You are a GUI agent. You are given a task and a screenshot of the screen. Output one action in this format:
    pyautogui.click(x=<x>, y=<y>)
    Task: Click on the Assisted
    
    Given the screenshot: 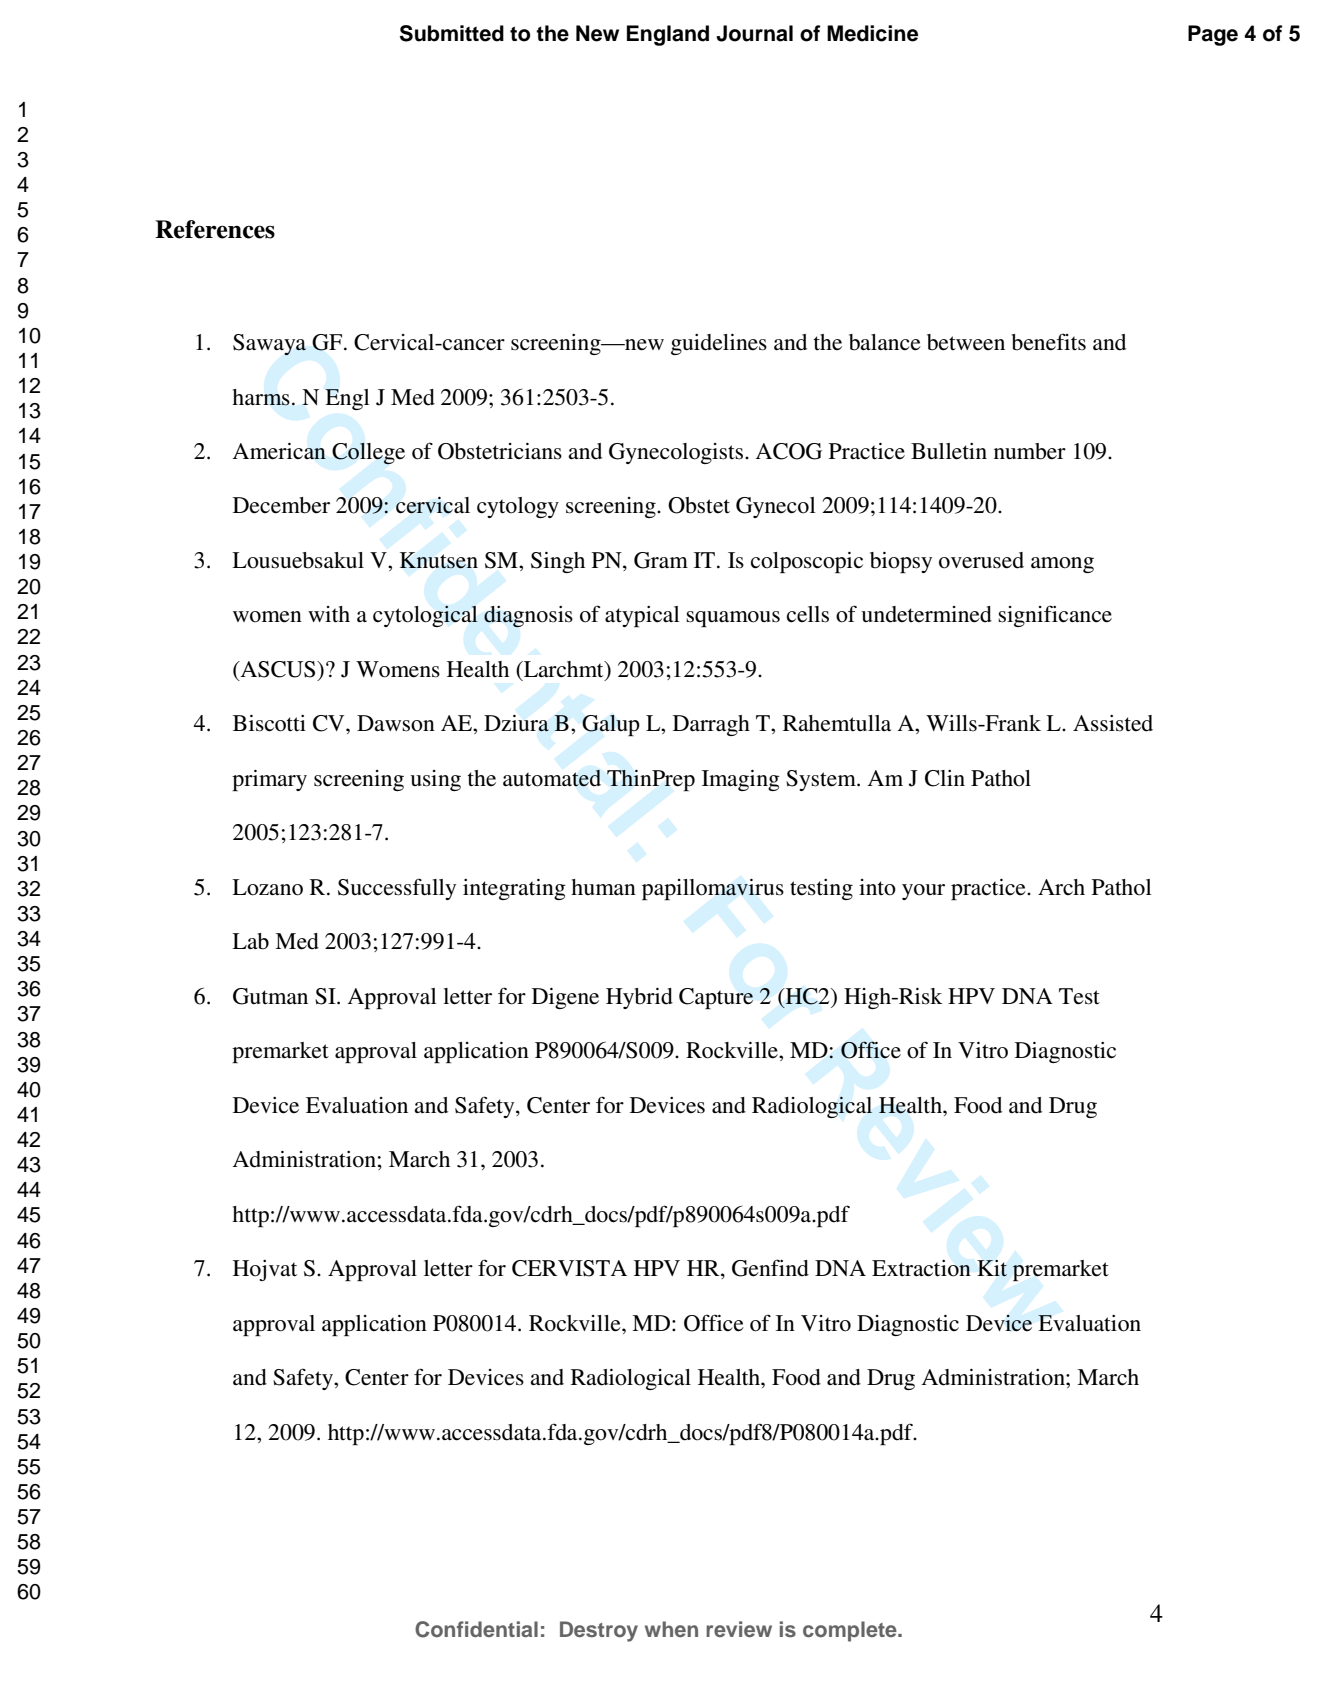 What is the action you would take?
    pyautogui.click(x=1113, y=723)
